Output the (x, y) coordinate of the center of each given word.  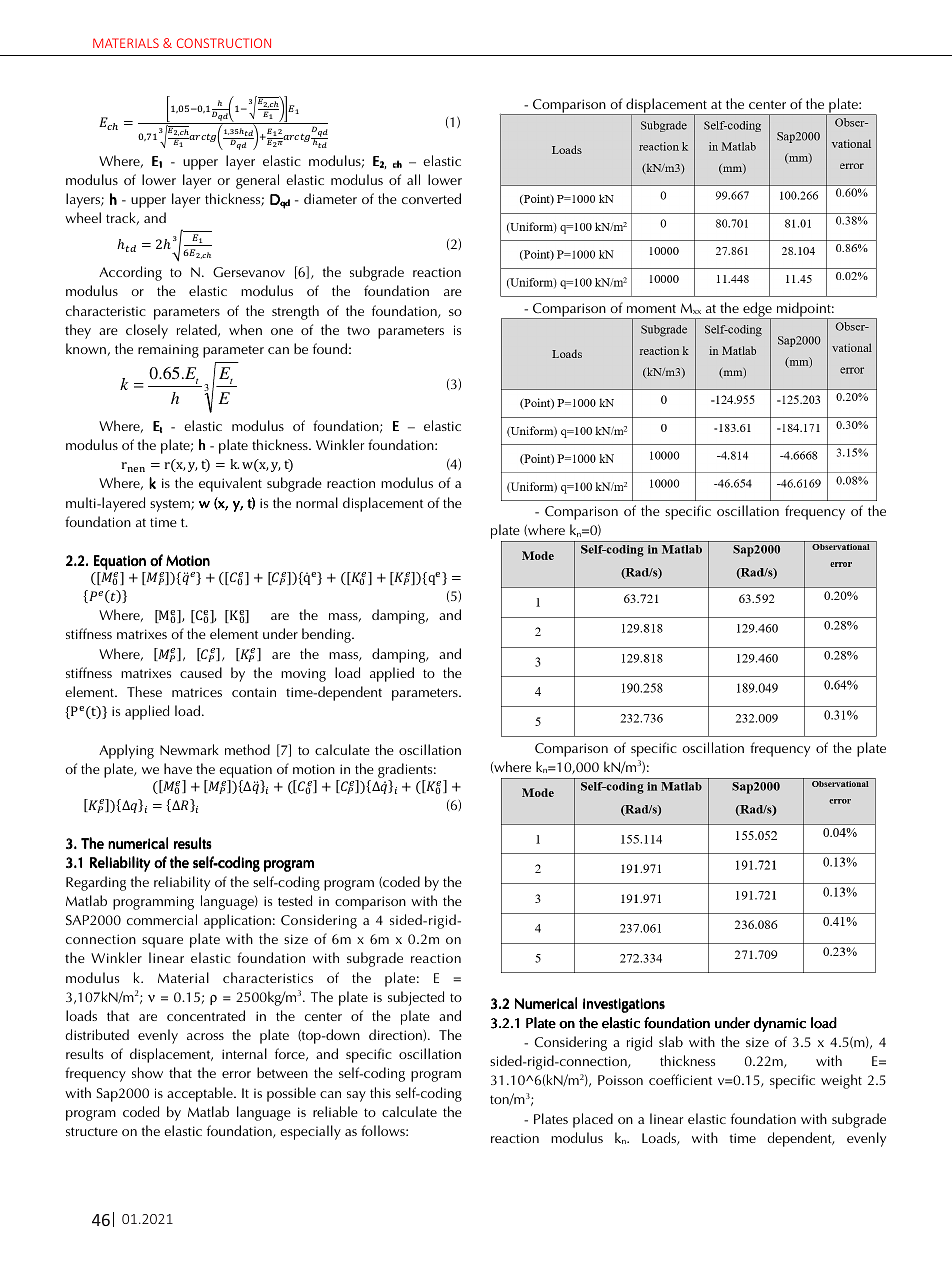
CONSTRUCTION (224, 43)
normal (317, 502)
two (358, 330)
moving (303, 675)
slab (671, 1041)
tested (295, 900)
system (171, 505)
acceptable (201, 1094)
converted (431, 198)
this (380, 1092)
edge (757, 311)
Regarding (96, 883)
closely (147, 331)
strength (295, 312)
